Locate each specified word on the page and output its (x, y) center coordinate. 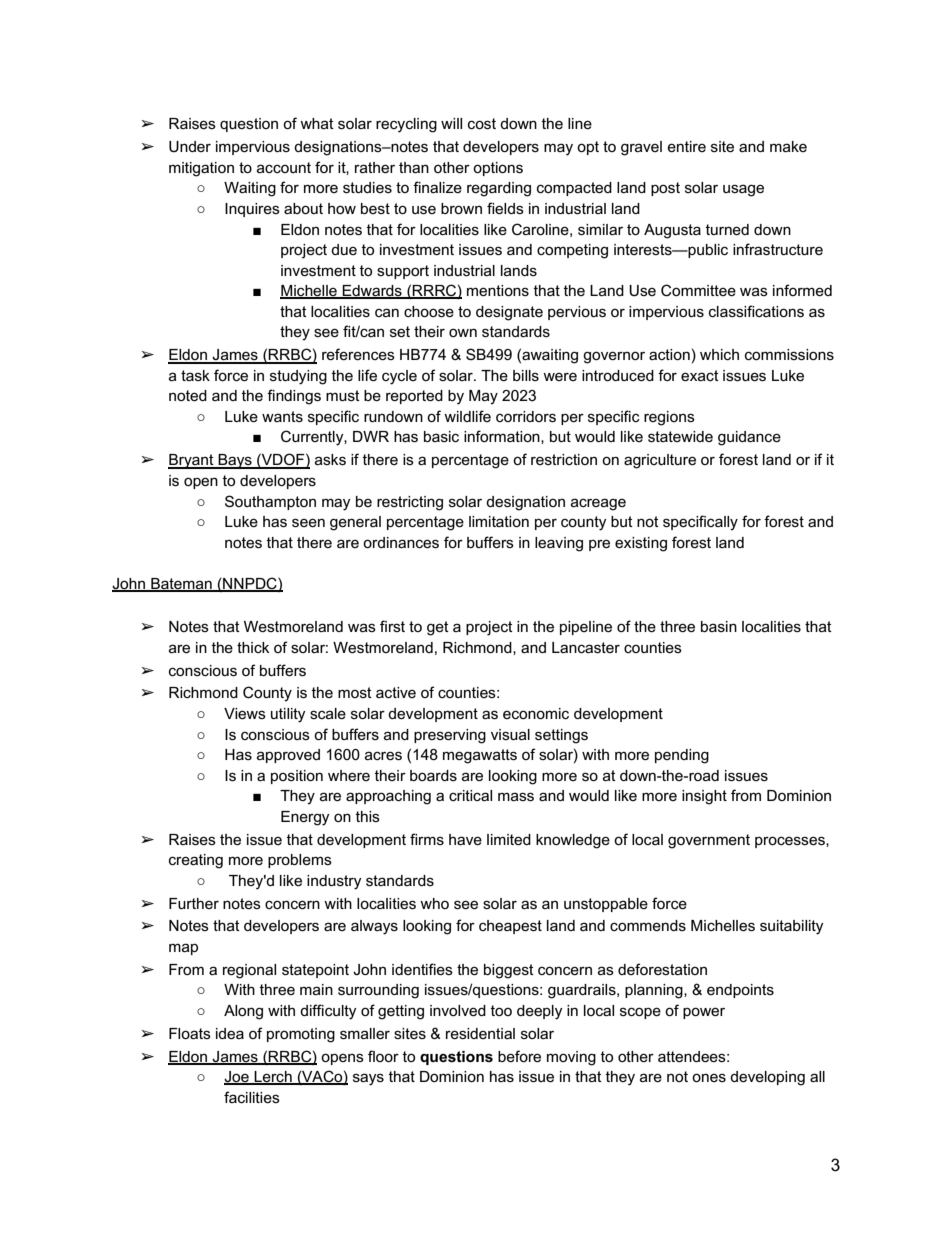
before (519, 1056)
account (284, 167)
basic (441, 436)
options (498, 169)
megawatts (480, 756)
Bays (235, 461)
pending (682, 756)
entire (686, 146)
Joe (237, 1078)
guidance (749, 438)
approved (288, 756)
